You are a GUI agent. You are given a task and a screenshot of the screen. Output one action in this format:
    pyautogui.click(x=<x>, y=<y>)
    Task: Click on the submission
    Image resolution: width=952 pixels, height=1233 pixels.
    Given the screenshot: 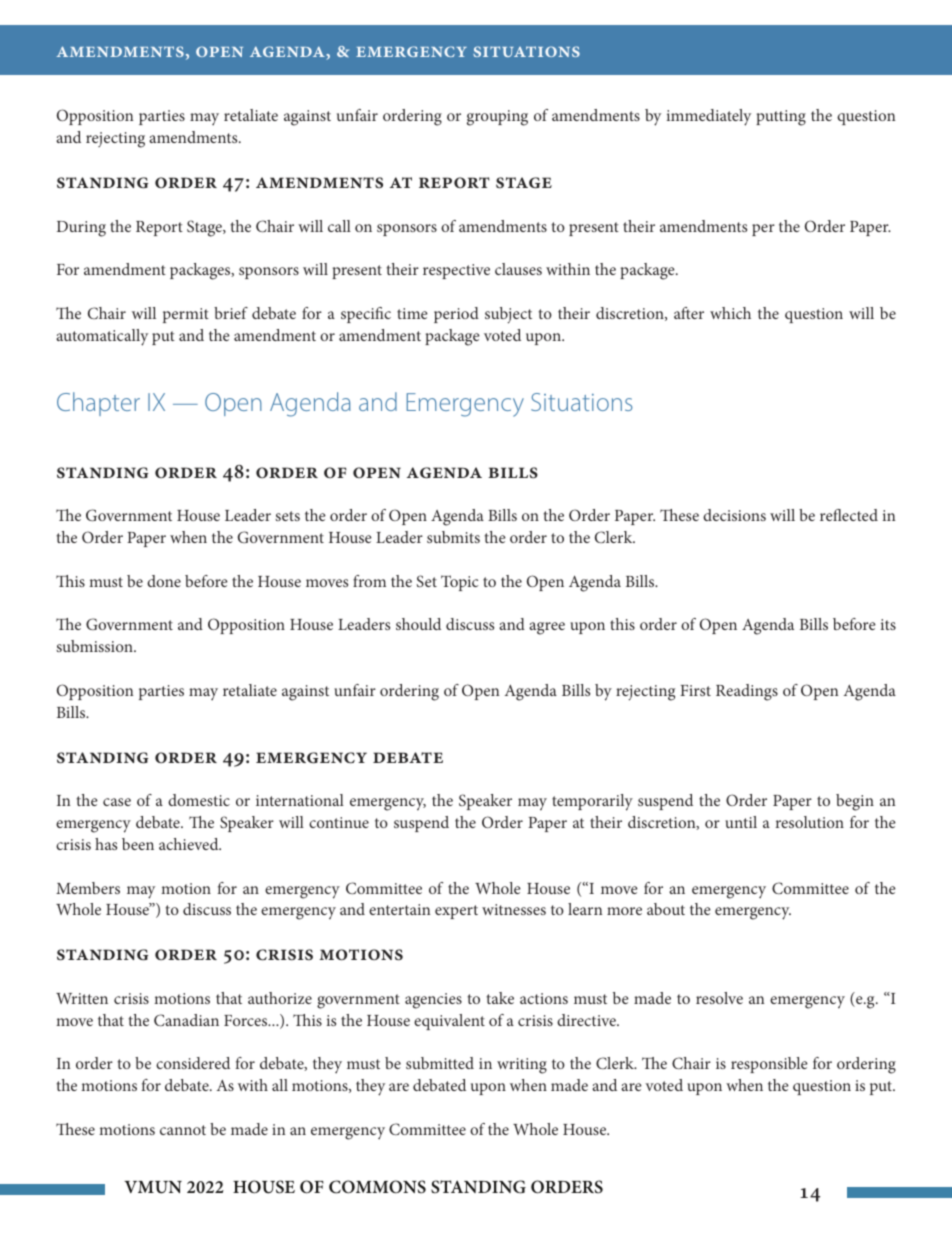 What is the action you would take?
    pyautogui.click(x=95, y=646)
